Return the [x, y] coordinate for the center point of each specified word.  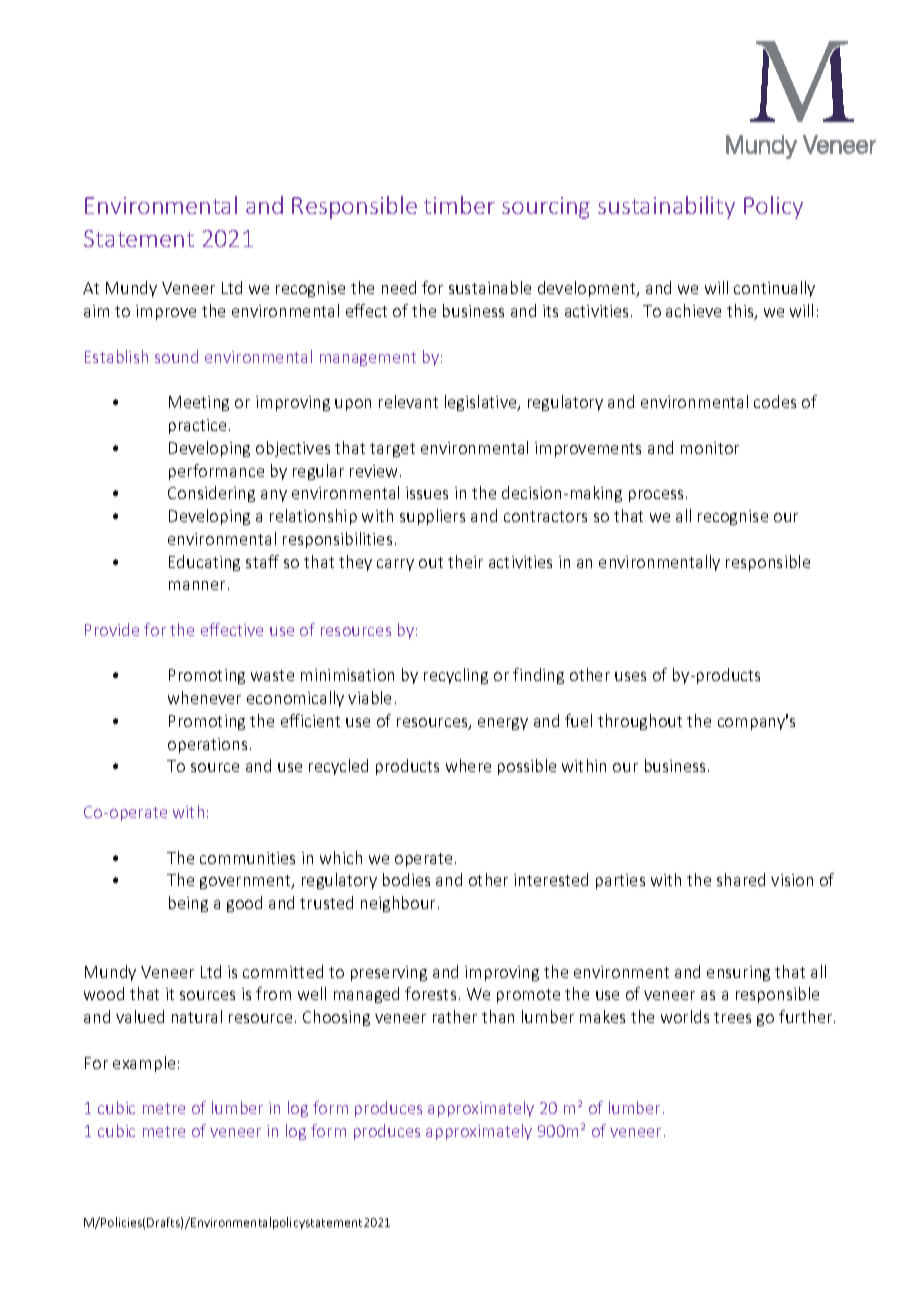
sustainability [666, 207]
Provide [112, 629]
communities [247, 858]
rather [455, 1016]
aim [96, 311]
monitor [710, 448]
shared [741, 879]
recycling [456, 676]
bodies [406, 879]
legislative [482, 403]
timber [459, 205]
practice [199, 426]
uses [630, 676]
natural [197, 1016]
